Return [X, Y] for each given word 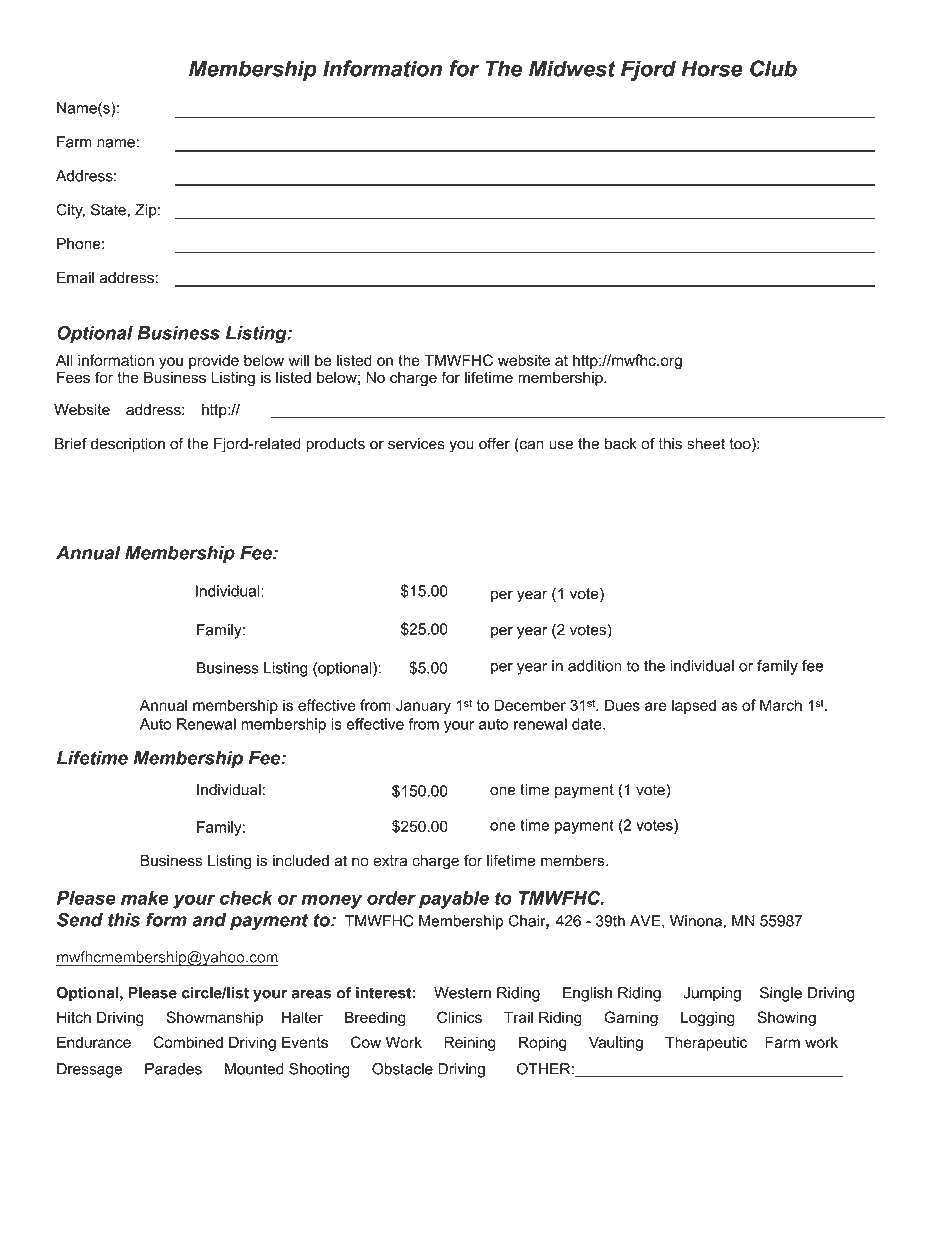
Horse [712, 68]
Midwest [572, 68]
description [128, 445]
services [416, 444]
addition [595, 666]
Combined [188, 1042]
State [108, 210]
